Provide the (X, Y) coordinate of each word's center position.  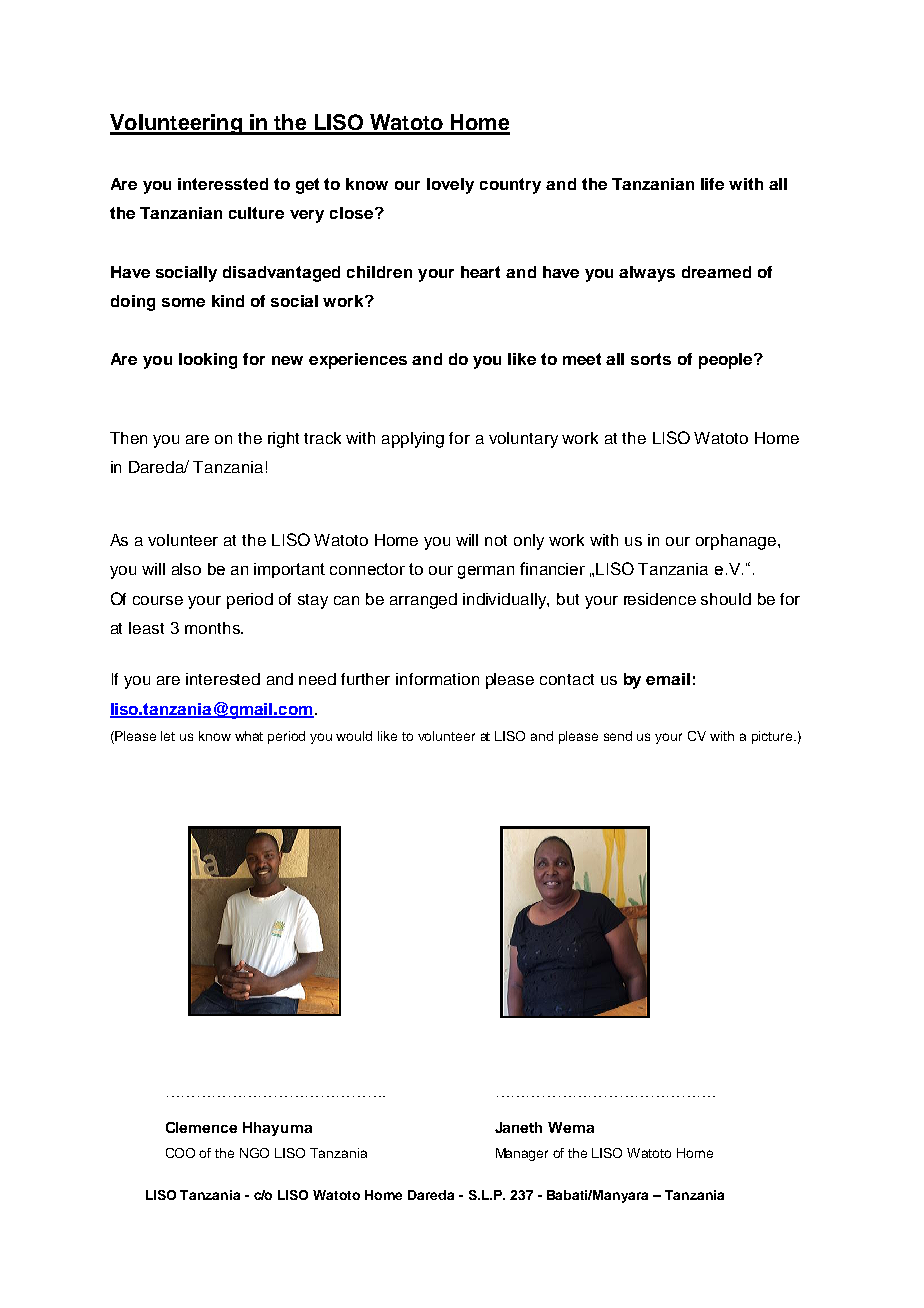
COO (180, 1153)
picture (772, 737)
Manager (522, 1154)
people (727, 361)
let (168, 736)
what (249, 736)
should (726, 599)
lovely (450, 186)
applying (413, 440)
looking (208, 361)
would (354, 736)
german (486, 572)
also (186, 569)
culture (256, 213)
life (712, 184)
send (618, 736)
